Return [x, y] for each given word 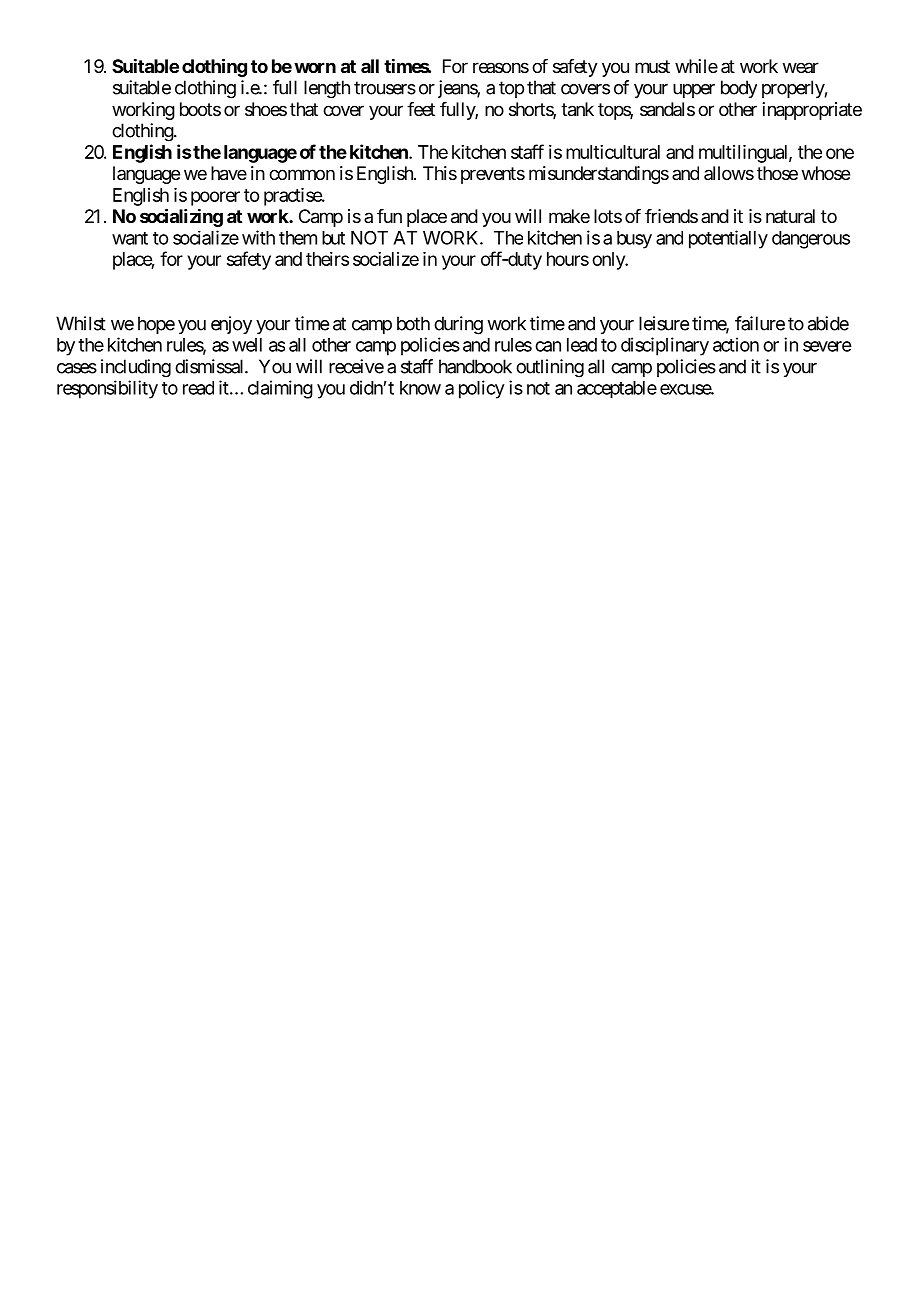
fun [389, 216]
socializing [181, 217]
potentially [728, 239]
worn [315, 67]
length [327, 89]
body [739, 89]
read [198, 388]
